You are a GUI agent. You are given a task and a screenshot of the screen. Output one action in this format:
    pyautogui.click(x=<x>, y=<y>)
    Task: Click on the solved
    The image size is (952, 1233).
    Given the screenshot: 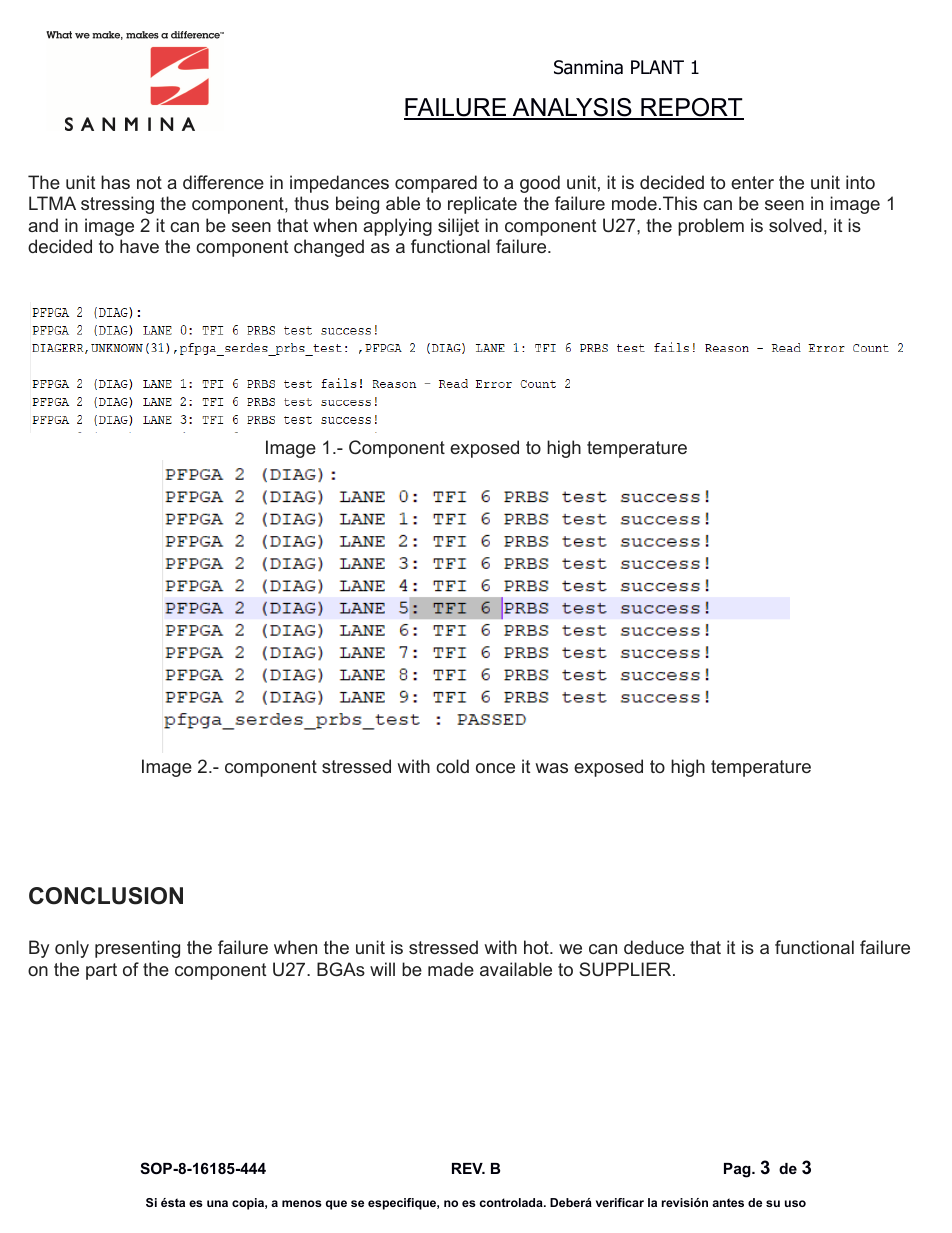 What is the action you would take?
    pyautogui.click(x=795, y=225)
